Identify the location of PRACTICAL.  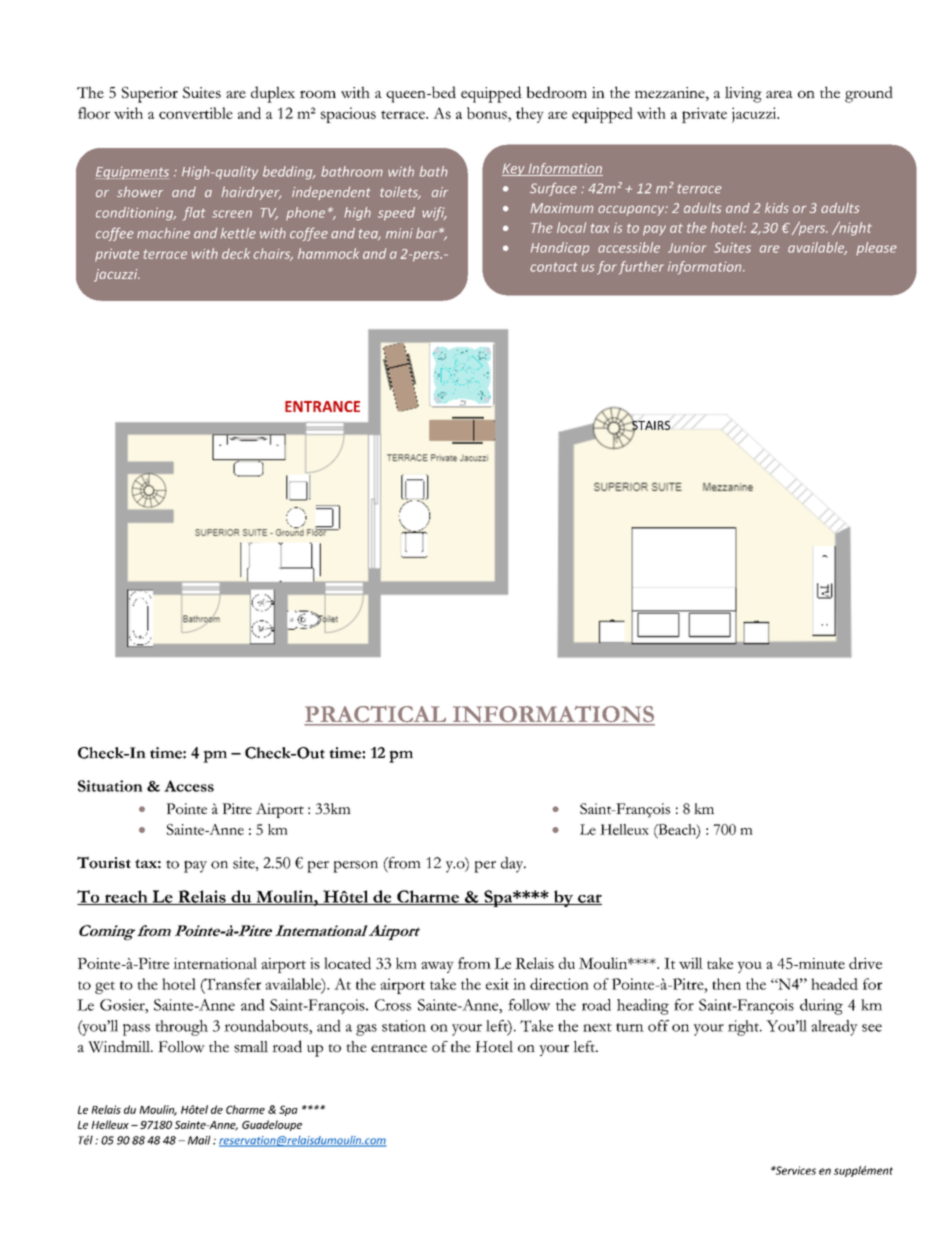
(376, 715).
